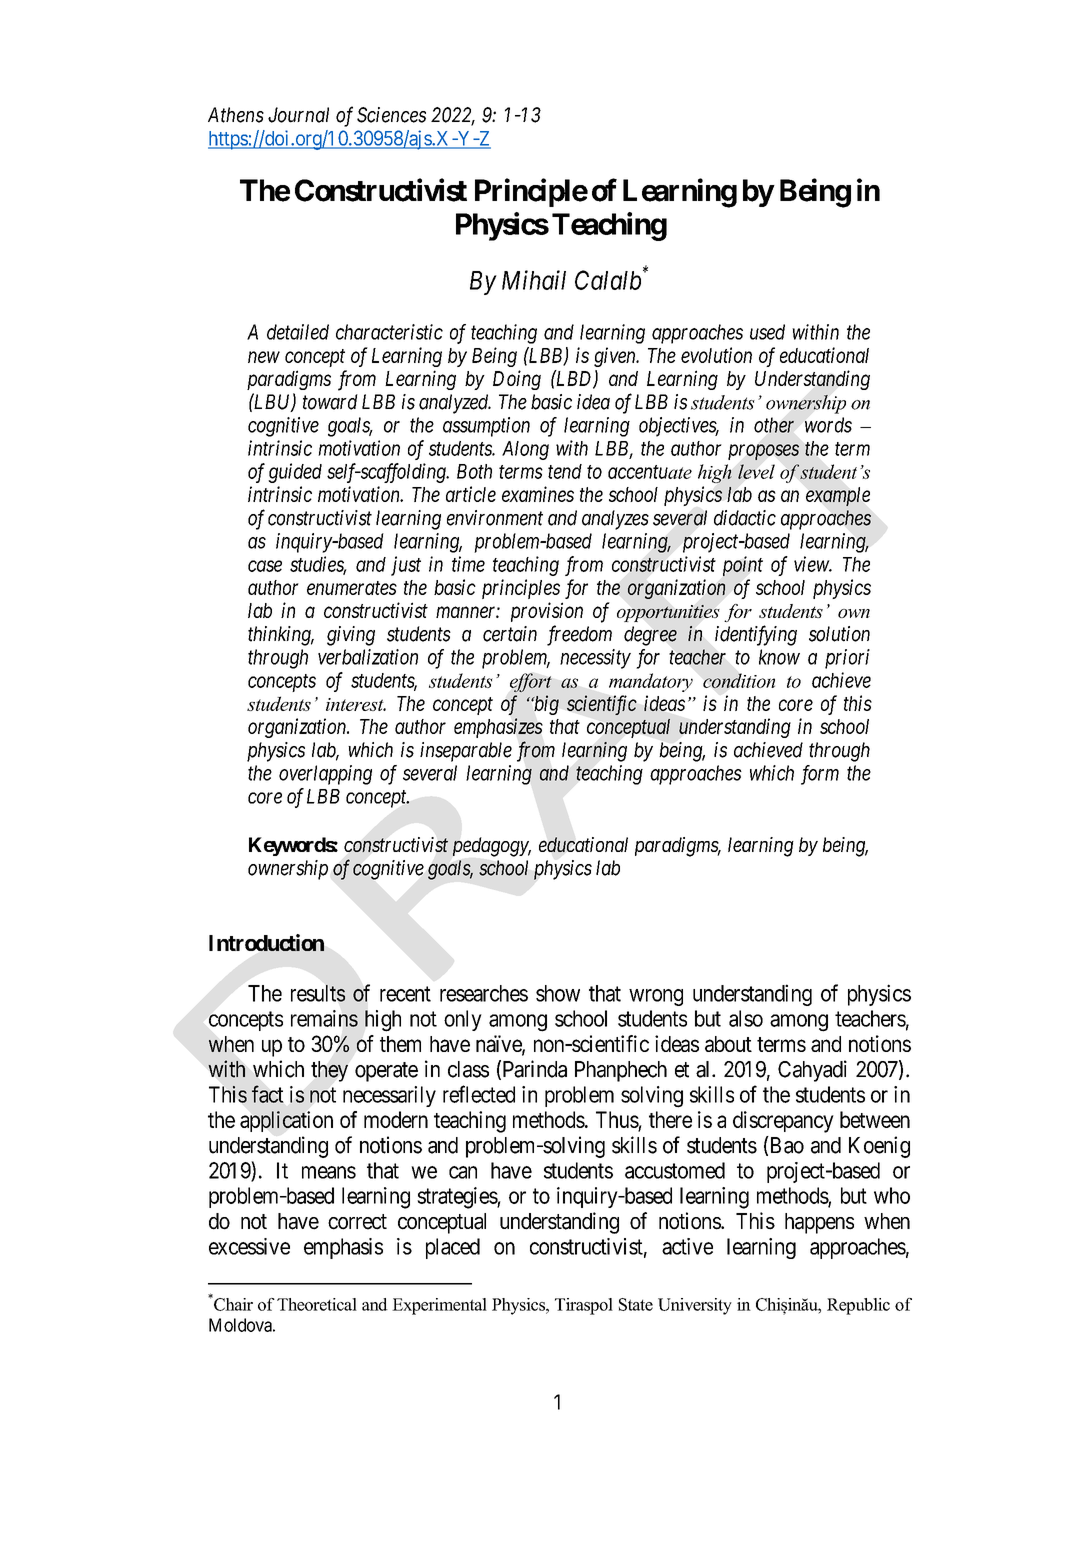  Describe the element at coordinates (525, 450) in the screenshot. I see `Along` at that location.
